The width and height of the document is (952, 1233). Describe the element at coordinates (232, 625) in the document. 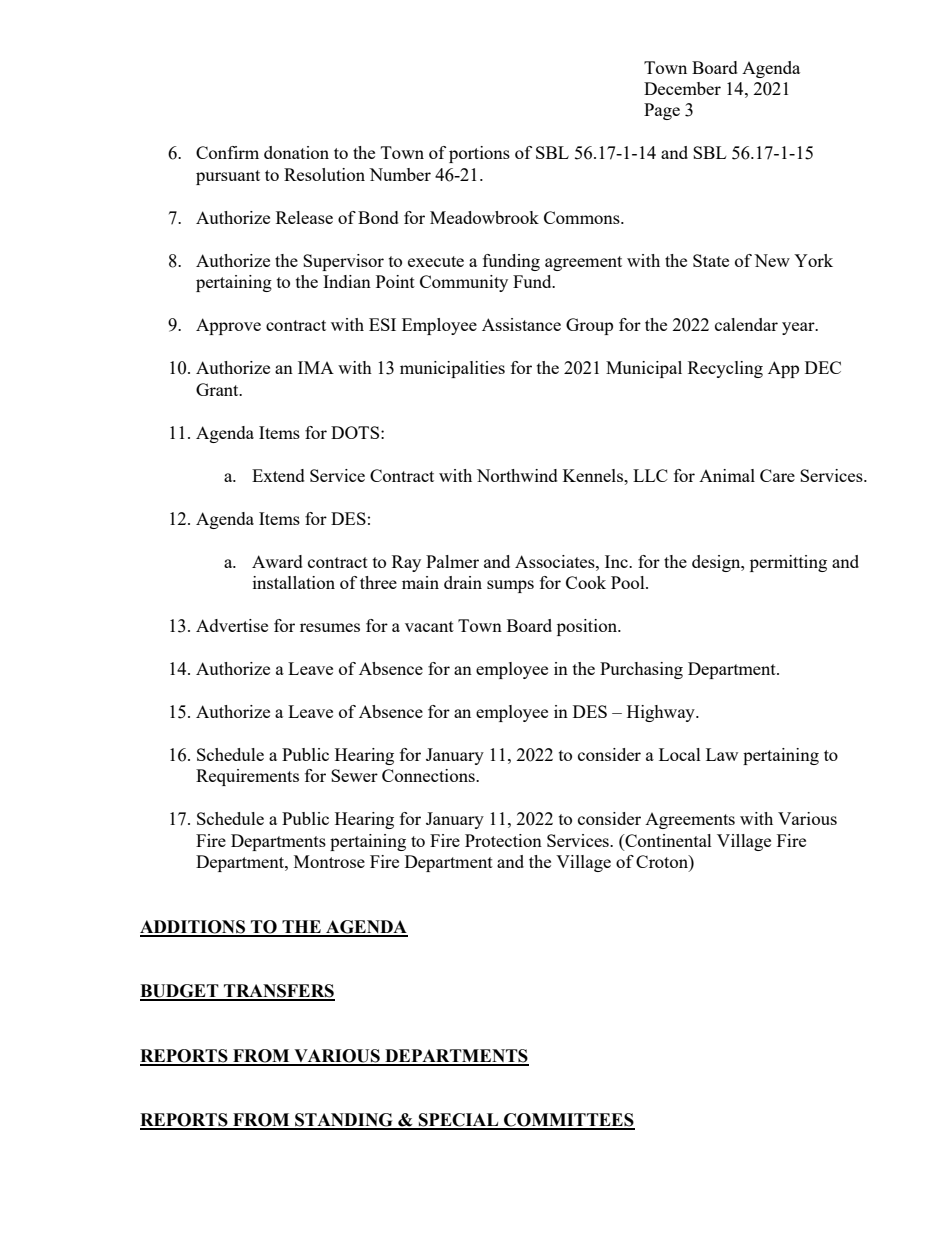

I see `Advertise` at that location.
